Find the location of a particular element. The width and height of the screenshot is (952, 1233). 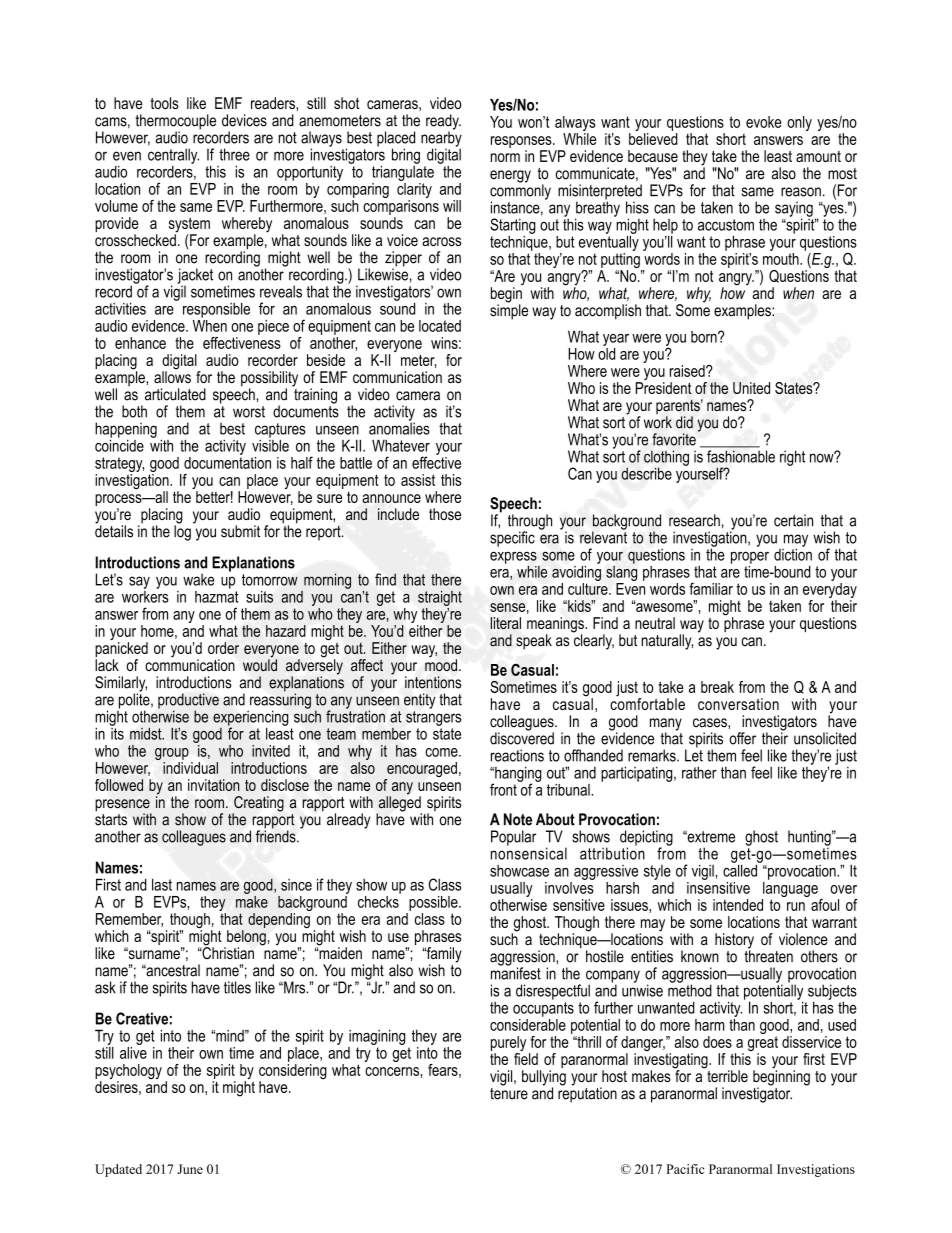

thermocouple is located at coordinates (176, 123).
